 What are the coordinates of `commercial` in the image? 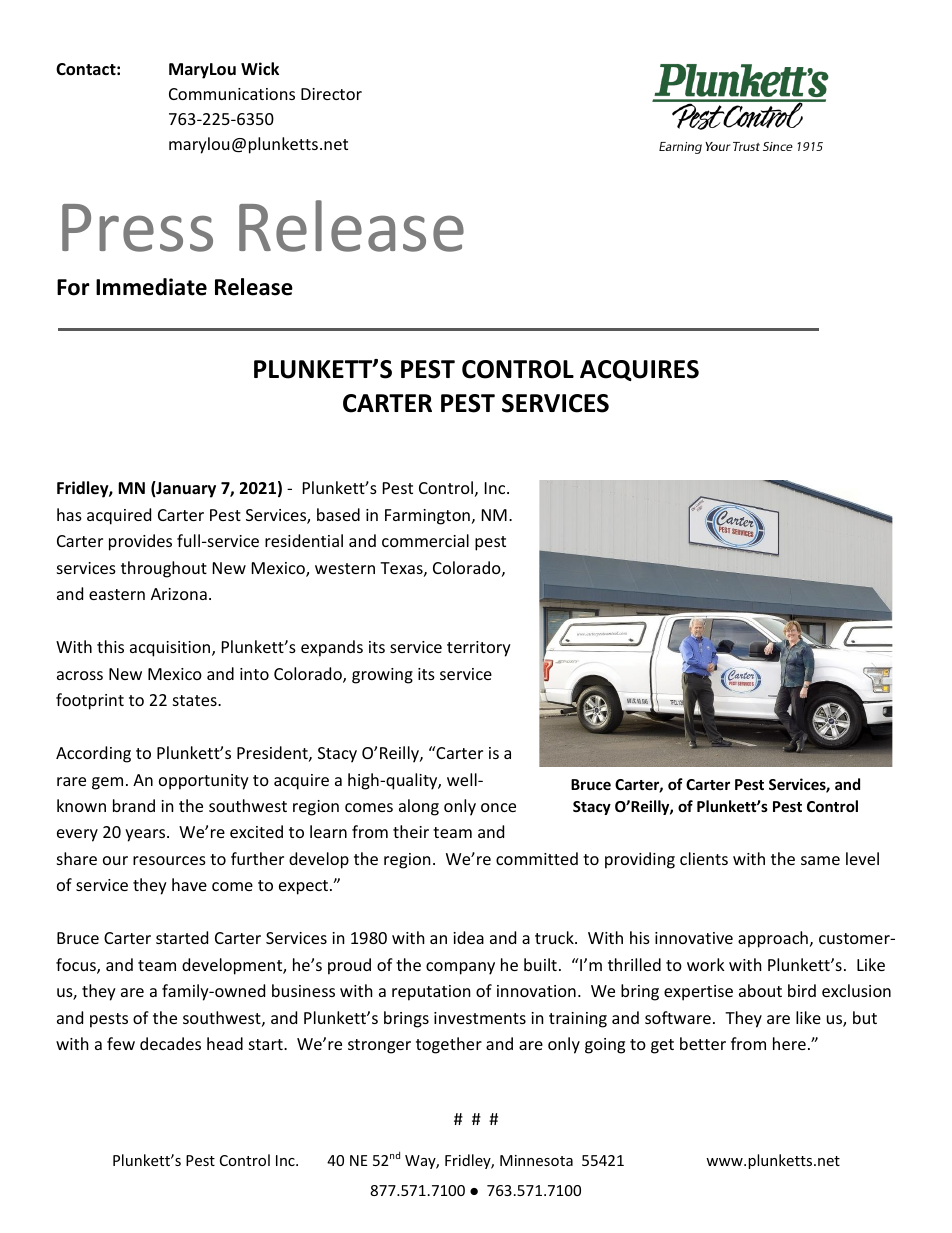 It's located at (425, 540).
